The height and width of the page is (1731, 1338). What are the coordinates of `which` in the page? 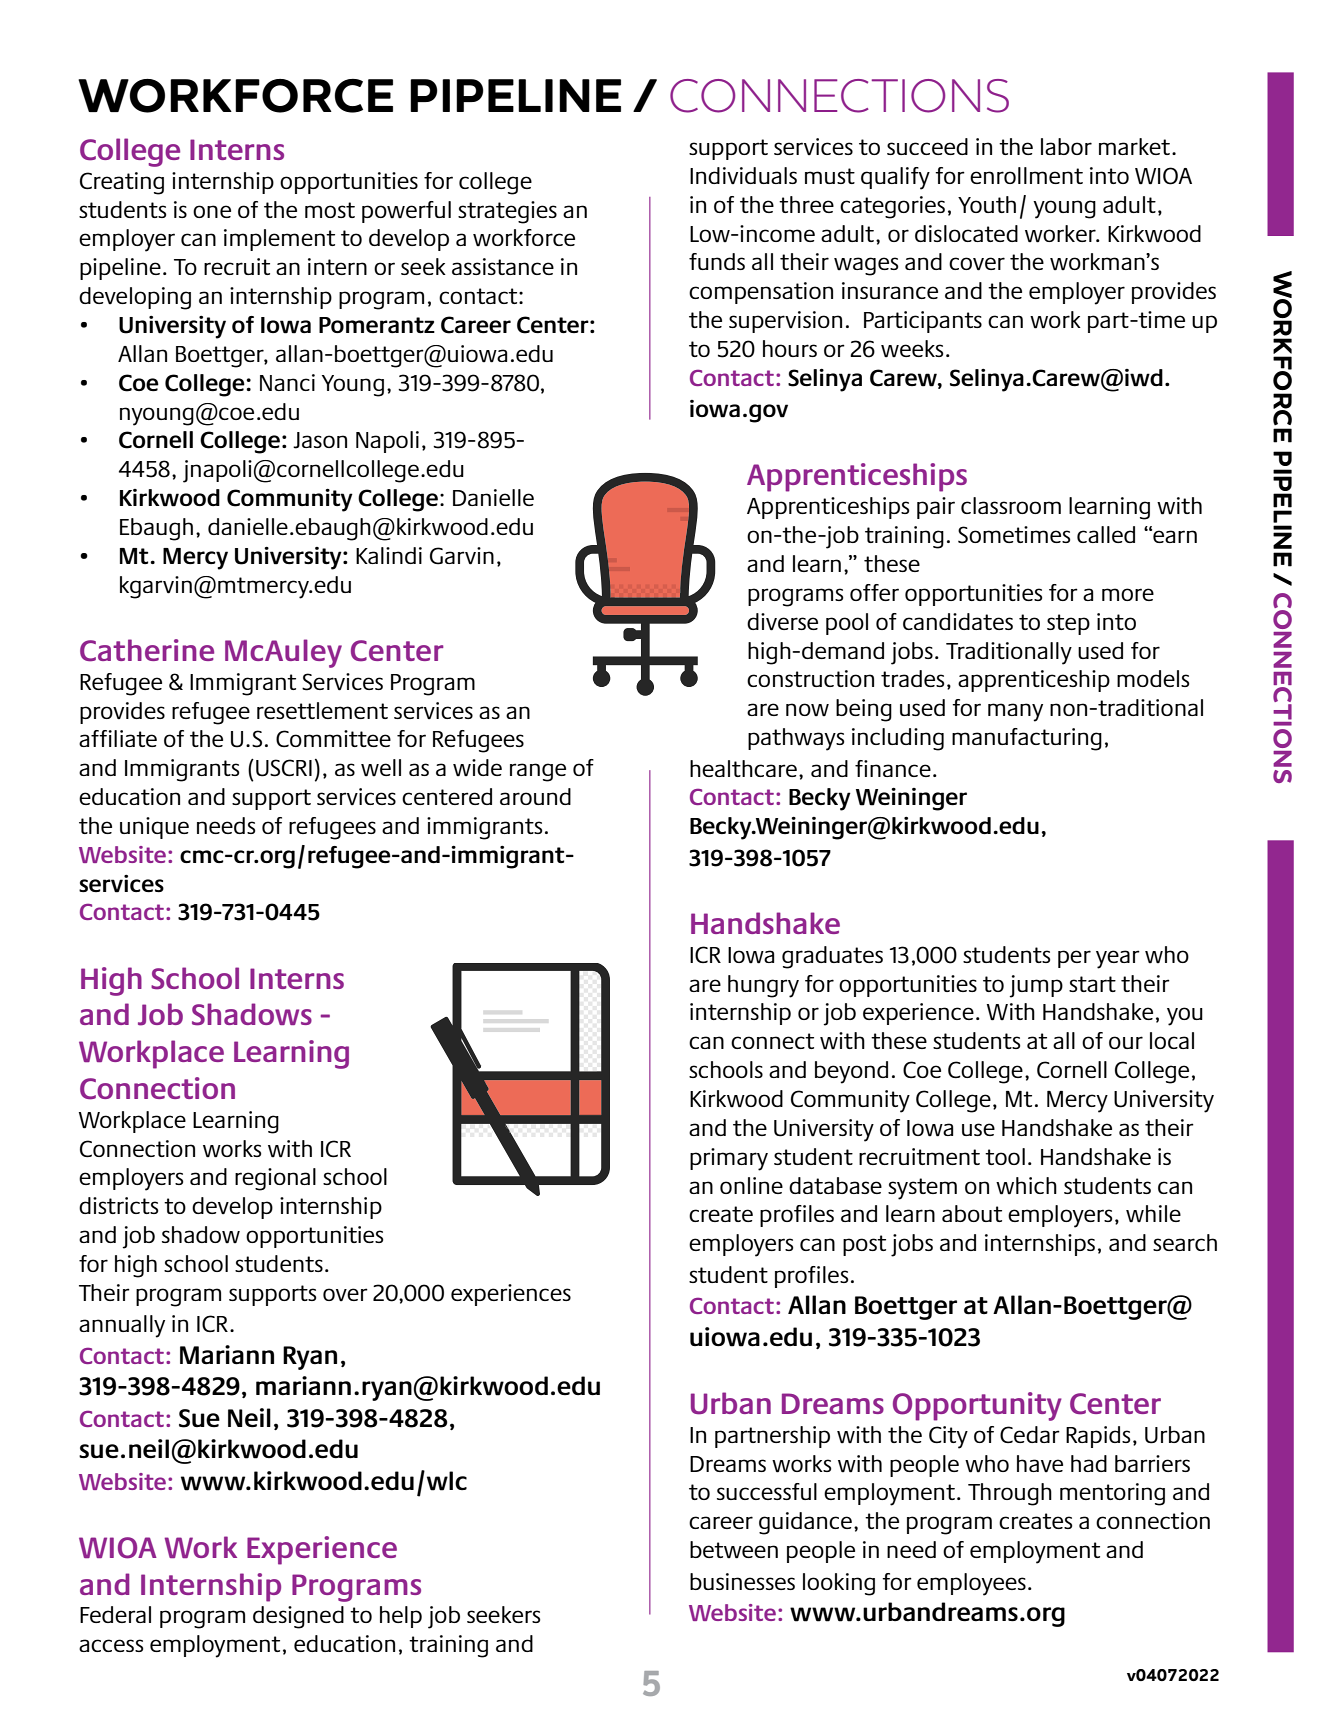 It's located at (1026, 1186).
